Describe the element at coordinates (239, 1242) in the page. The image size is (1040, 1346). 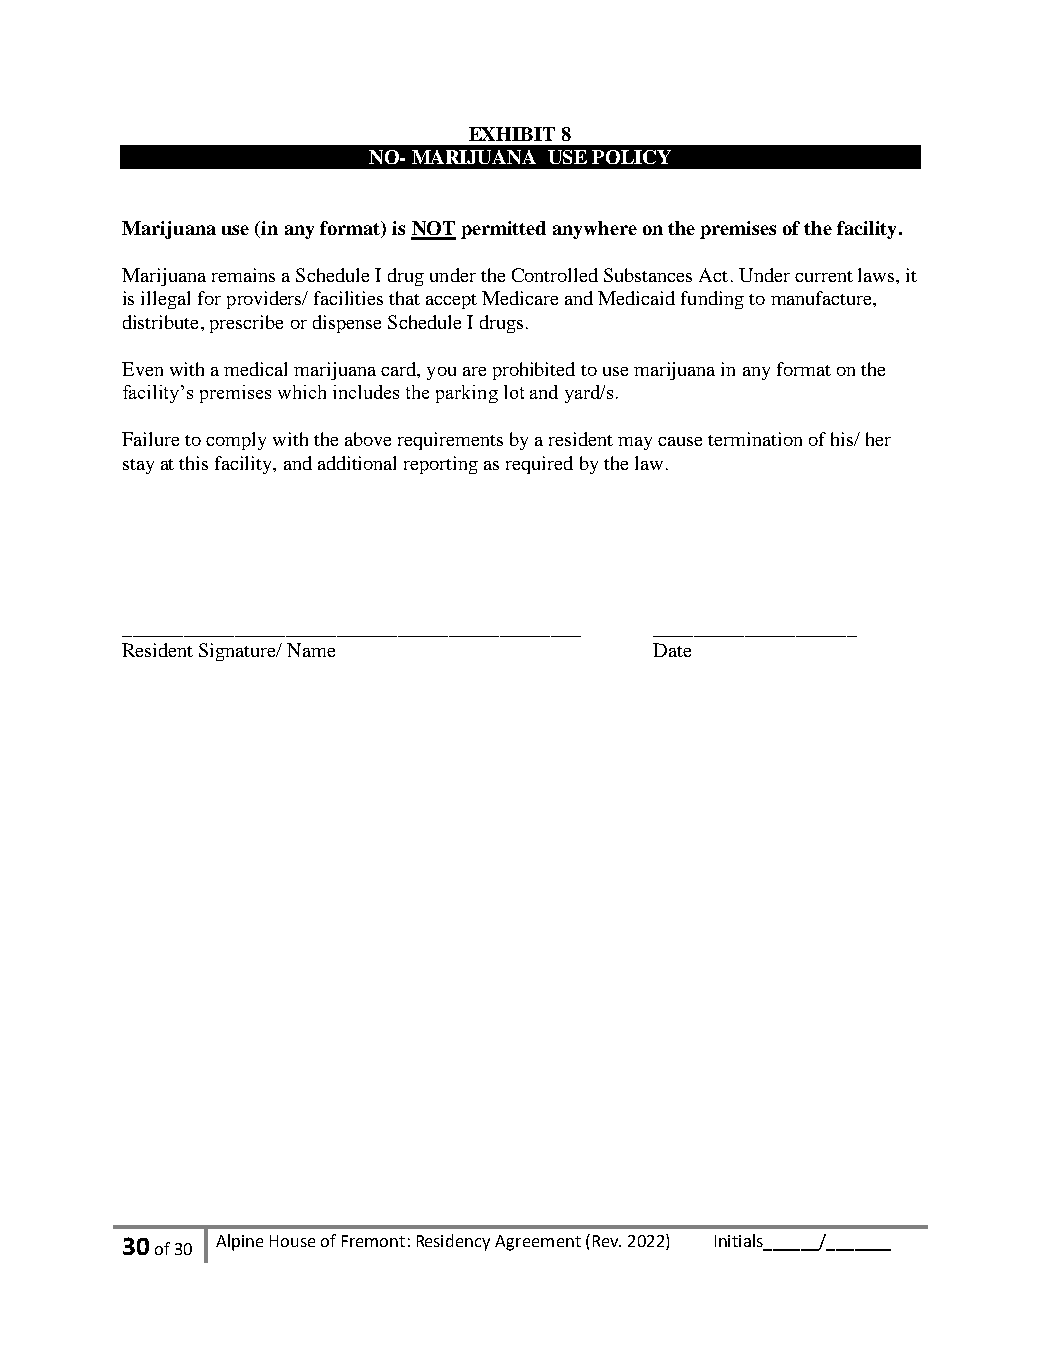
I see `Alpine` at that location.
